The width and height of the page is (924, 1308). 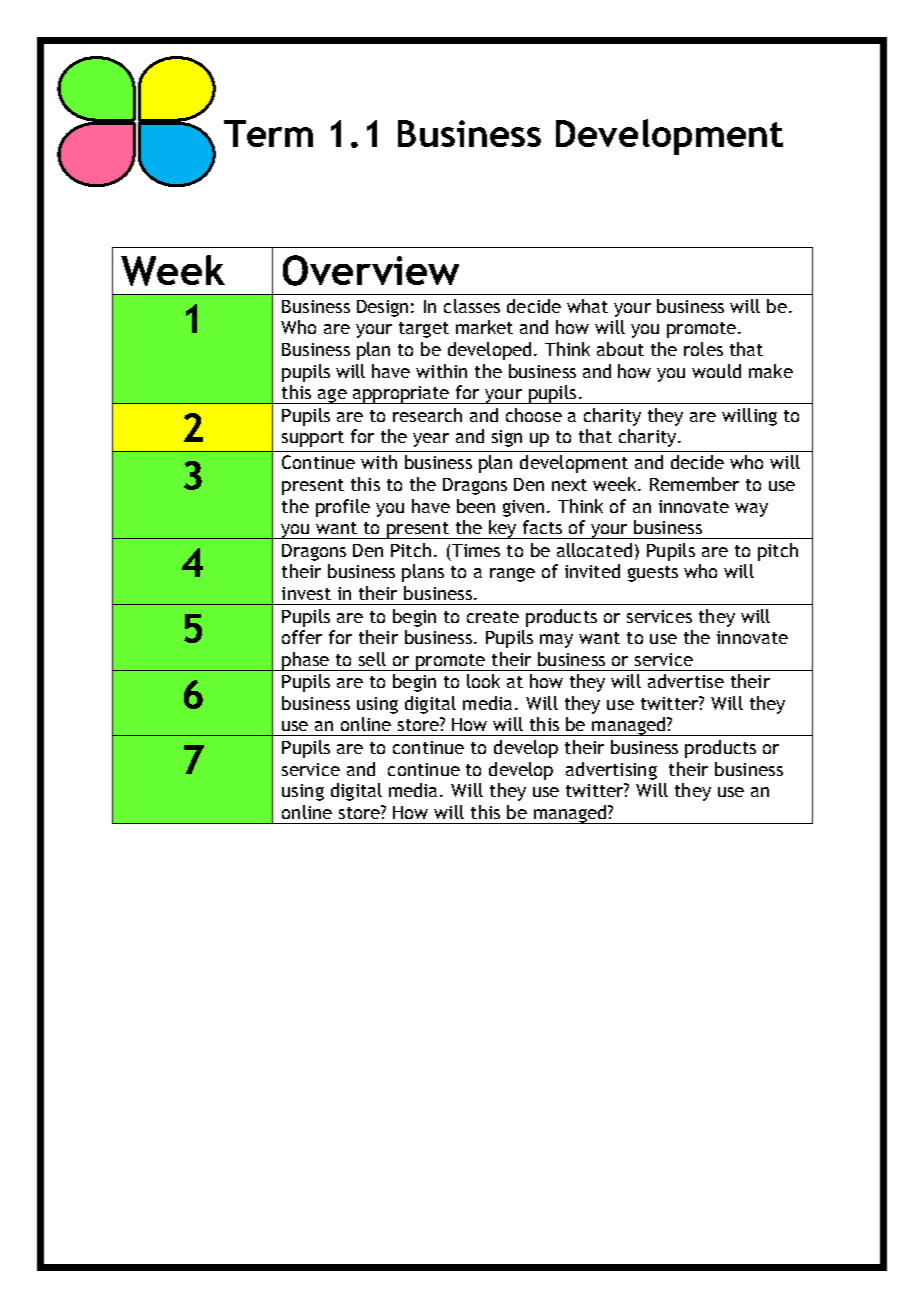 What do you see at coordinates (686, 681) in the page?
I see `advertise` at bounding box center [686, 681].
